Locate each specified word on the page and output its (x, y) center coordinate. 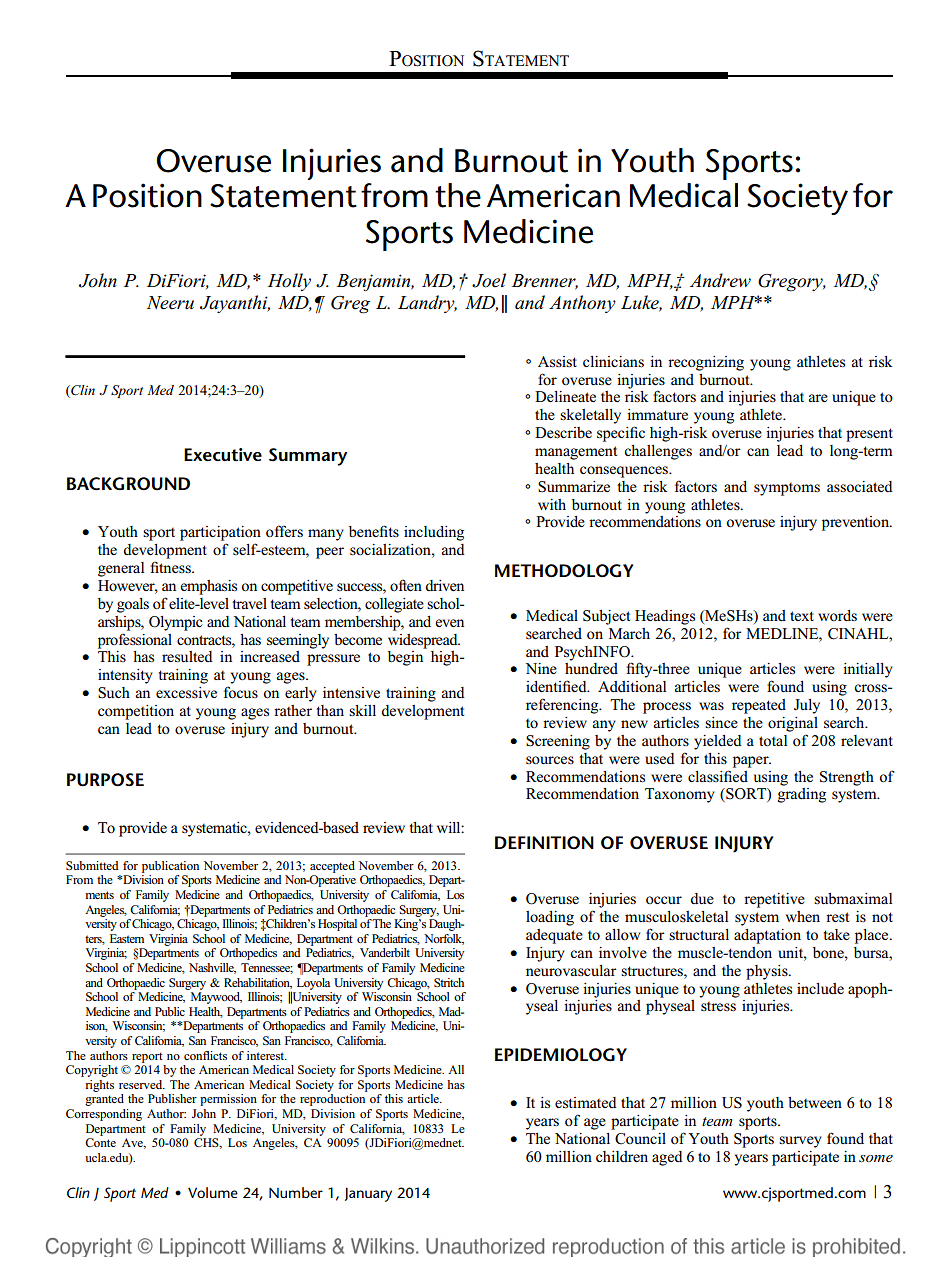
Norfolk (444, 939)
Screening (558, 742)
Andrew (720, 280)
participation (220, 533)
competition (136, 712)
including (434, 533)
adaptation (767, 936)
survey (800, 1142)
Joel (489, 280)
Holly (289, 282)
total (773, 741)
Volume (213, 1192)
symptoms (787, 489)
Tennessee (267, 968)
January (368, 1194)
